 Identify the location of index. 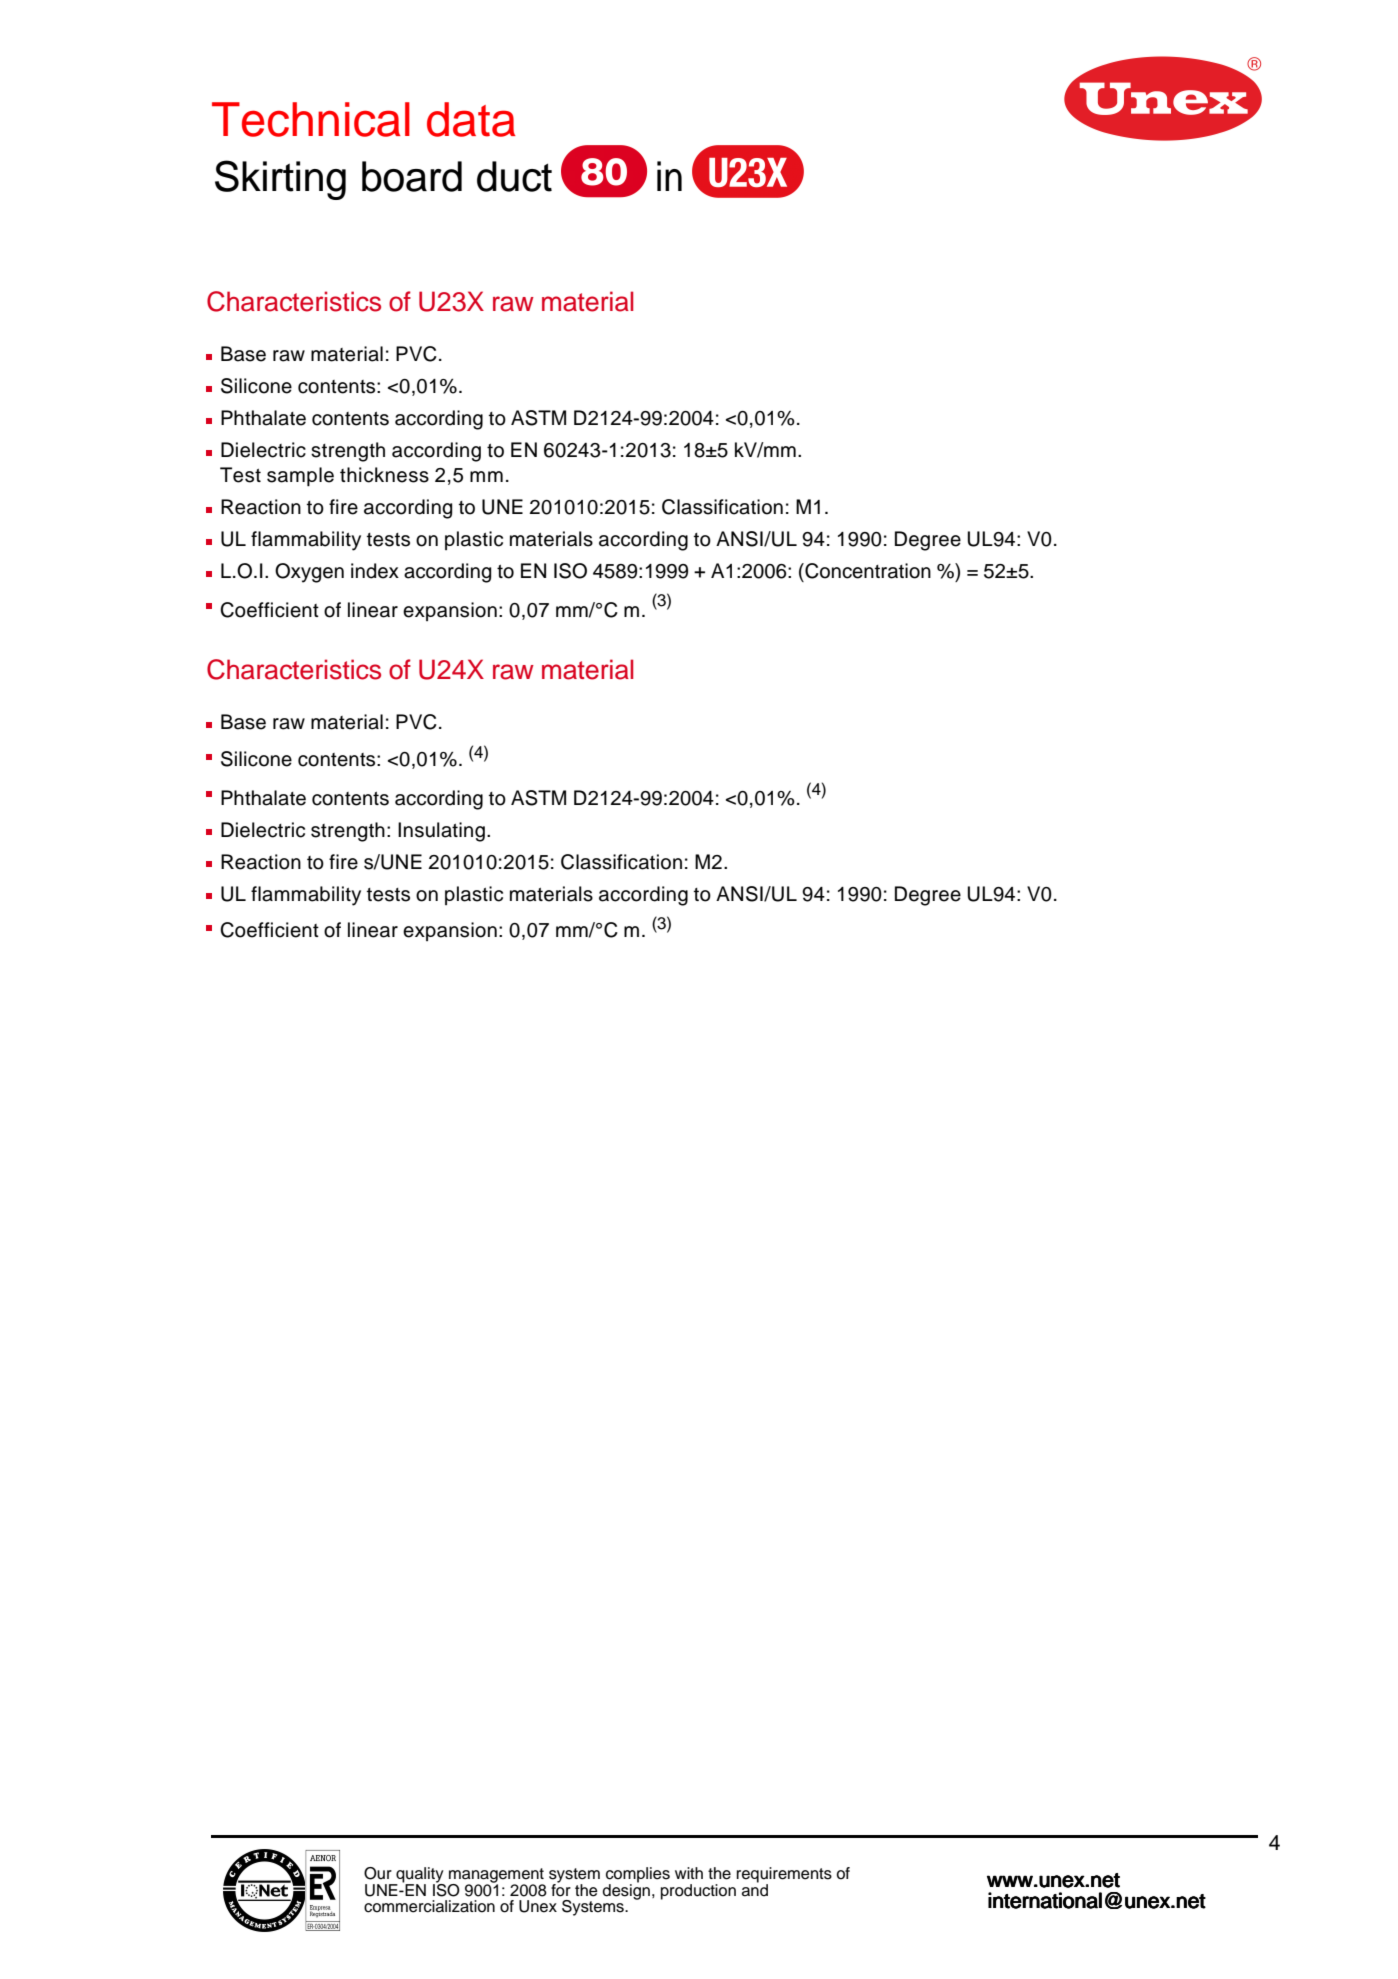
(375, 571).
